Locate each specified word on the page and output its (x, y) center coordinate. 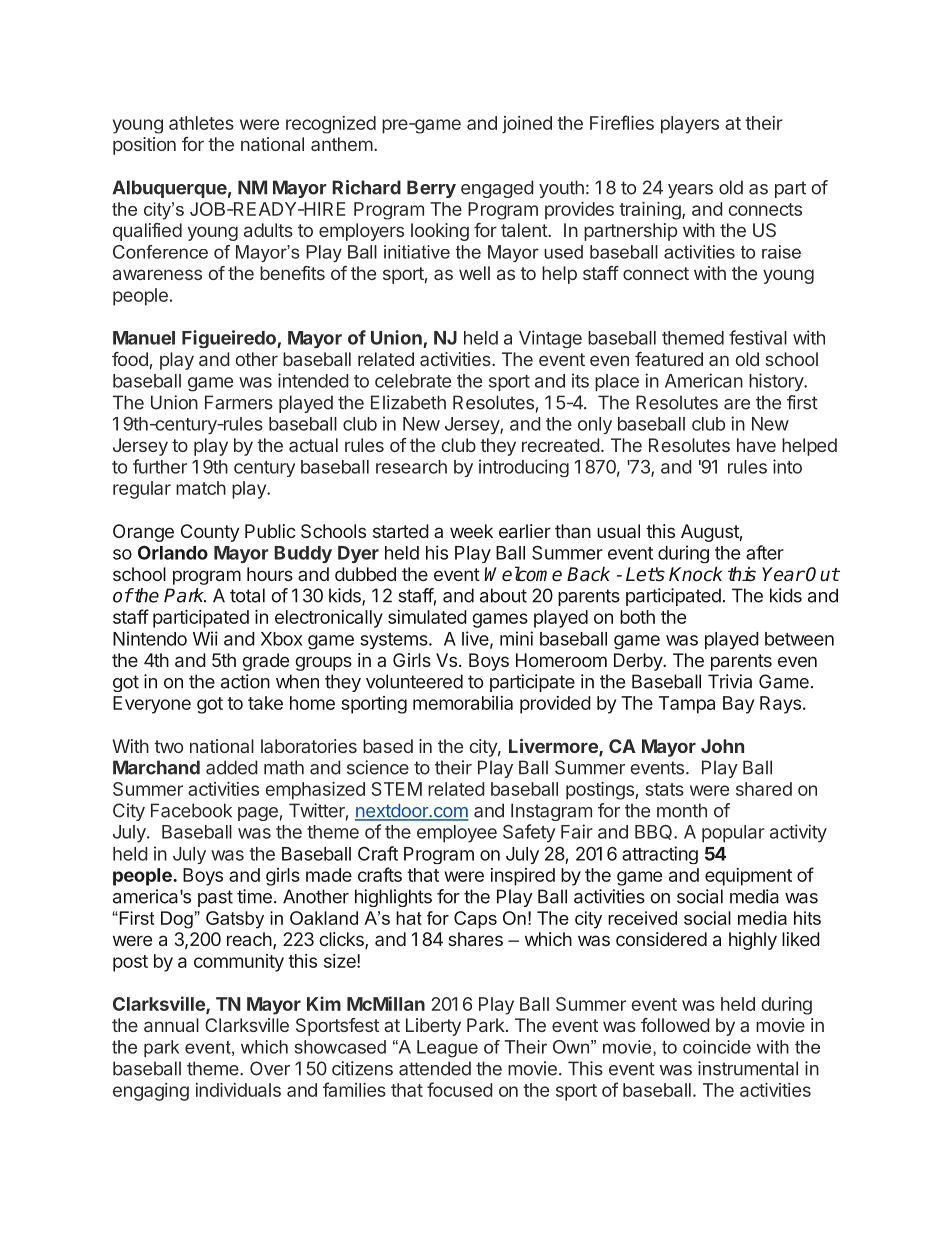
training (650, 211)
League (447, 1049)
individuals (238, 1090)
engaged (497, 189)
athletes (201, 123)
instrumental (748, 1068)
